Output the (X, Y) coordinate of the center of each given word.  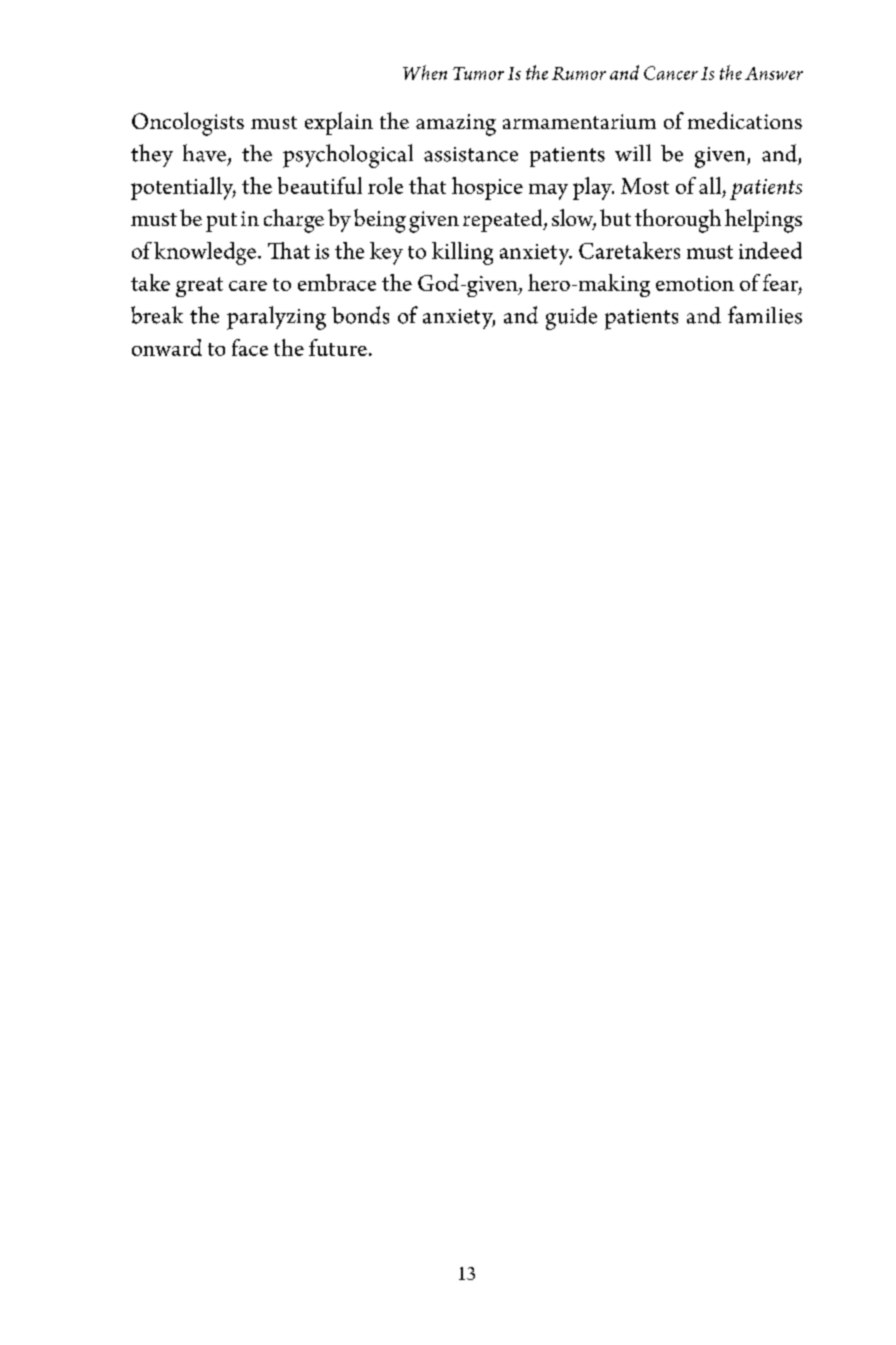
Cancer (671, 73)
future (338, 347)
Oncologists (188, 124)
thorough (678, 221)
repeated (504, 220)
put (221, 222)
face (250, 347)
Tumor (478, 73)
